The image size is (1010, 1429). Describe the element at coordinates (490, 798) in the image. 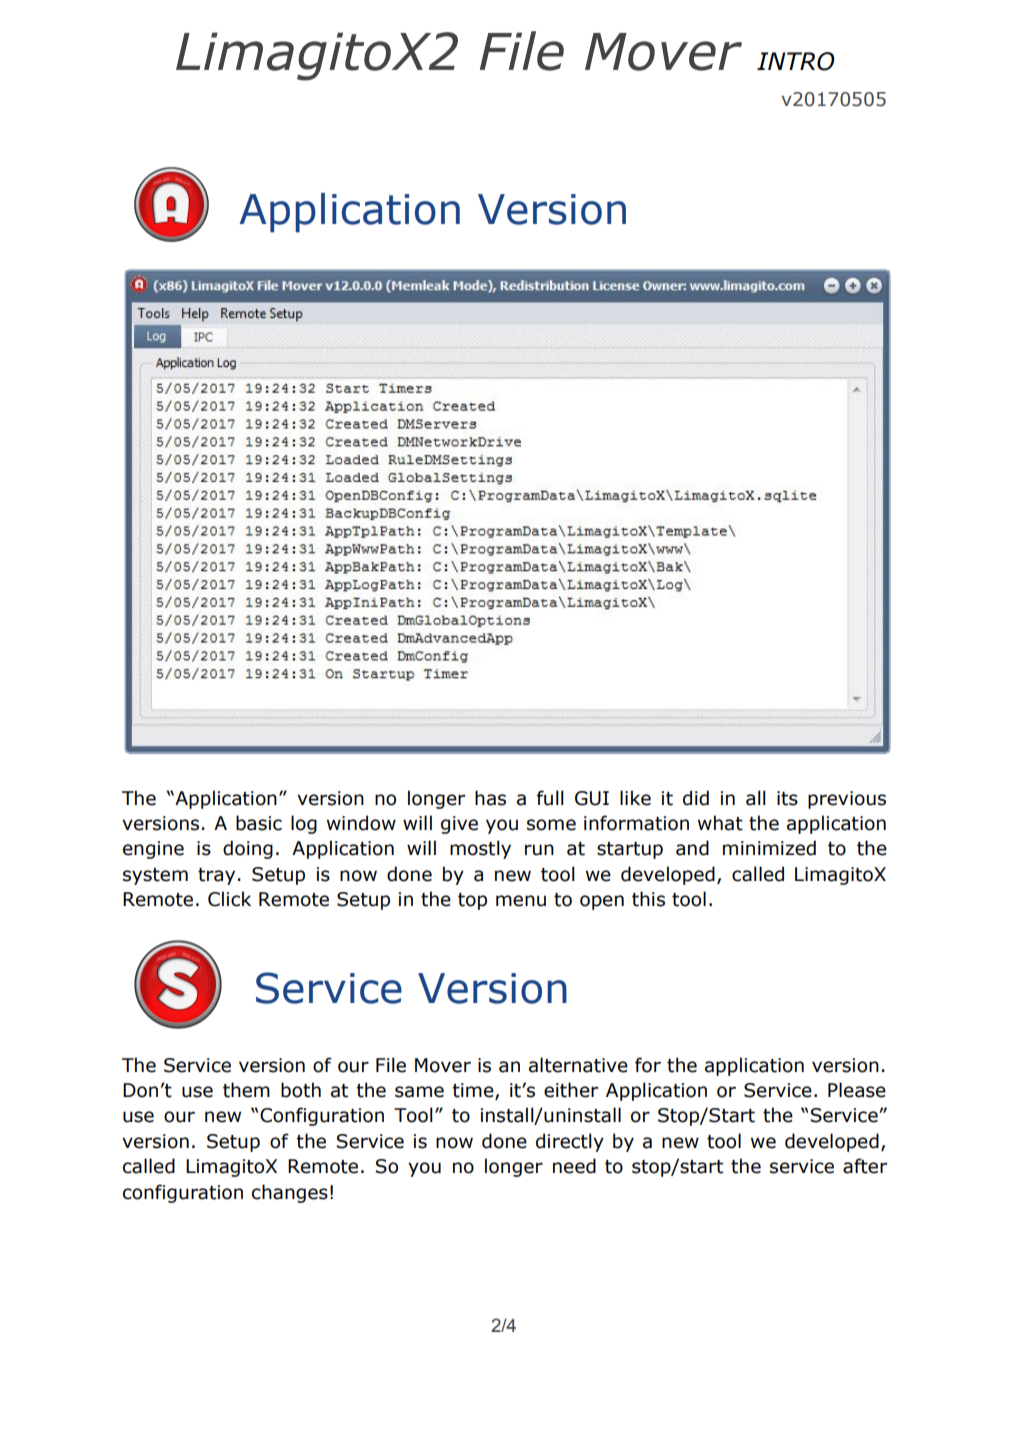

I see `has` at that location.
